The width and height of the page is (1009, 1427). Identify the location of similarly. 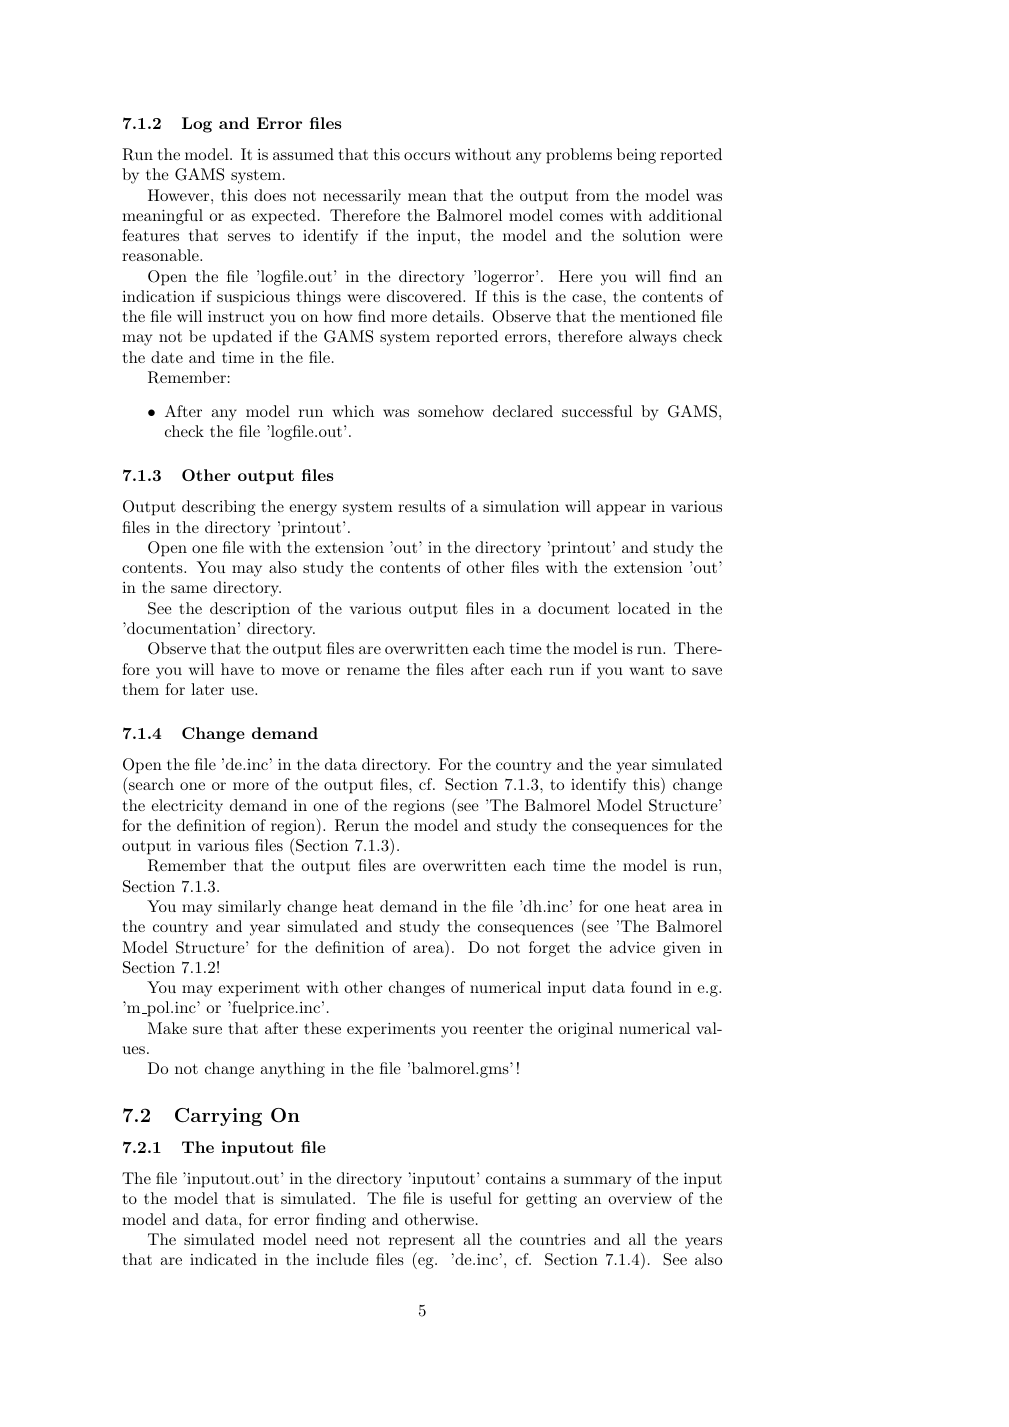
(249, 908).
